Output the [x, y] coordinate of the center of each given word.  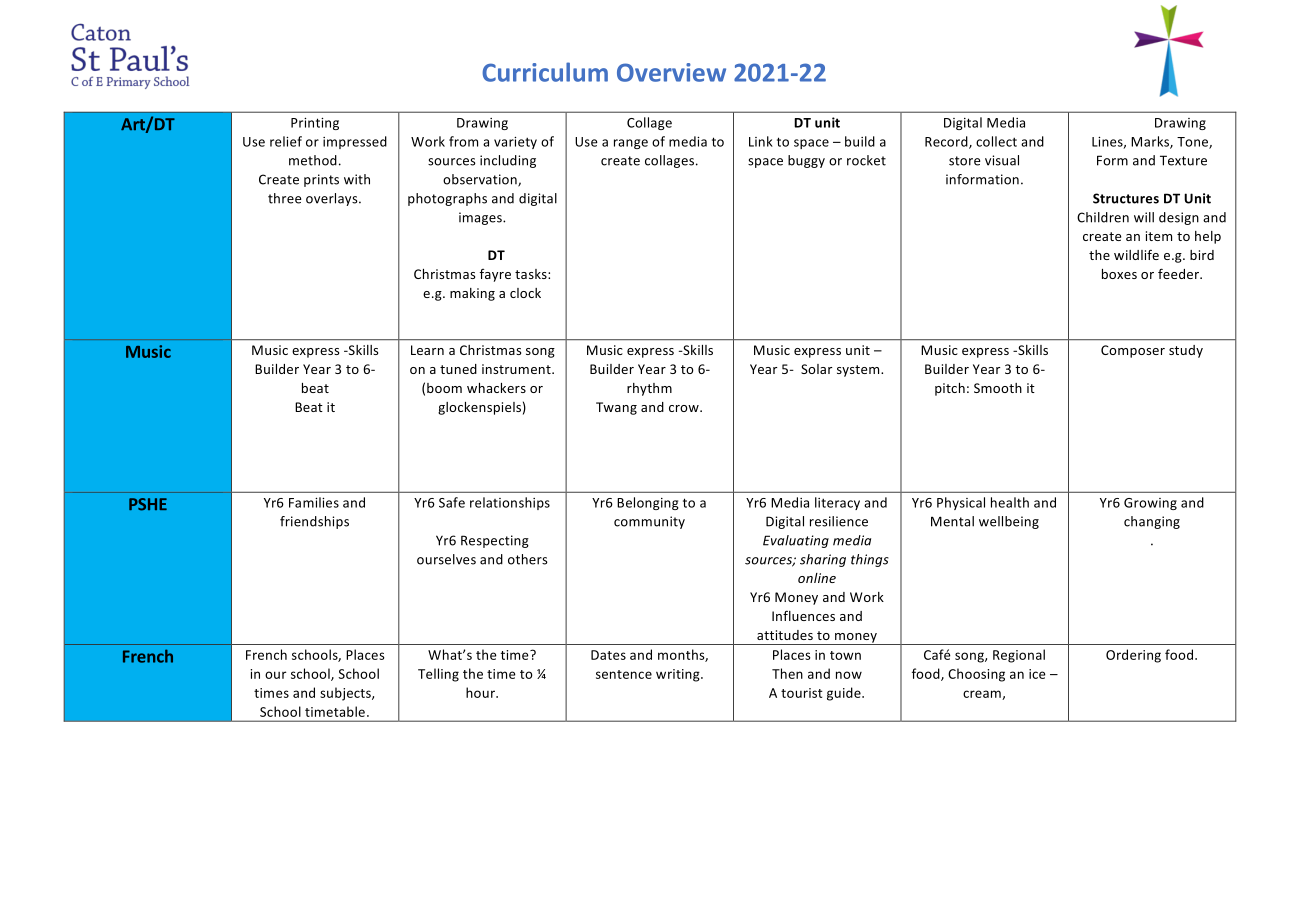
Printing [315, 124]
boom [444, 388]
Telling [438, 675]
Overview [671, 72]
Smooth [998, 388]
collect [996, 141]
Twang [616, 408]
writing [679, 675]
